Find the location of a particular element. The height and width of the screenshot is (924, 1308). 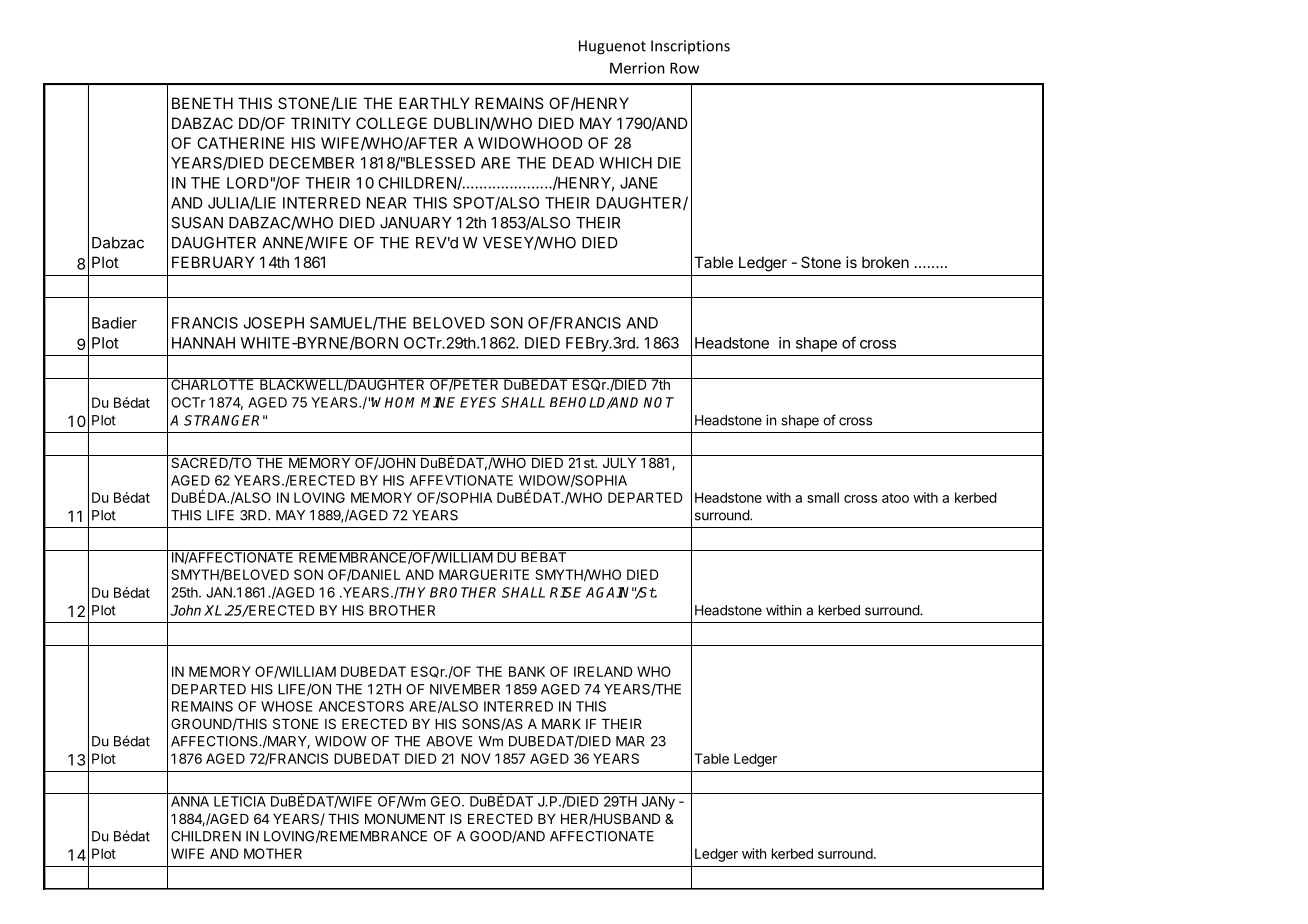

broken is located at coordinates (885, 262).
